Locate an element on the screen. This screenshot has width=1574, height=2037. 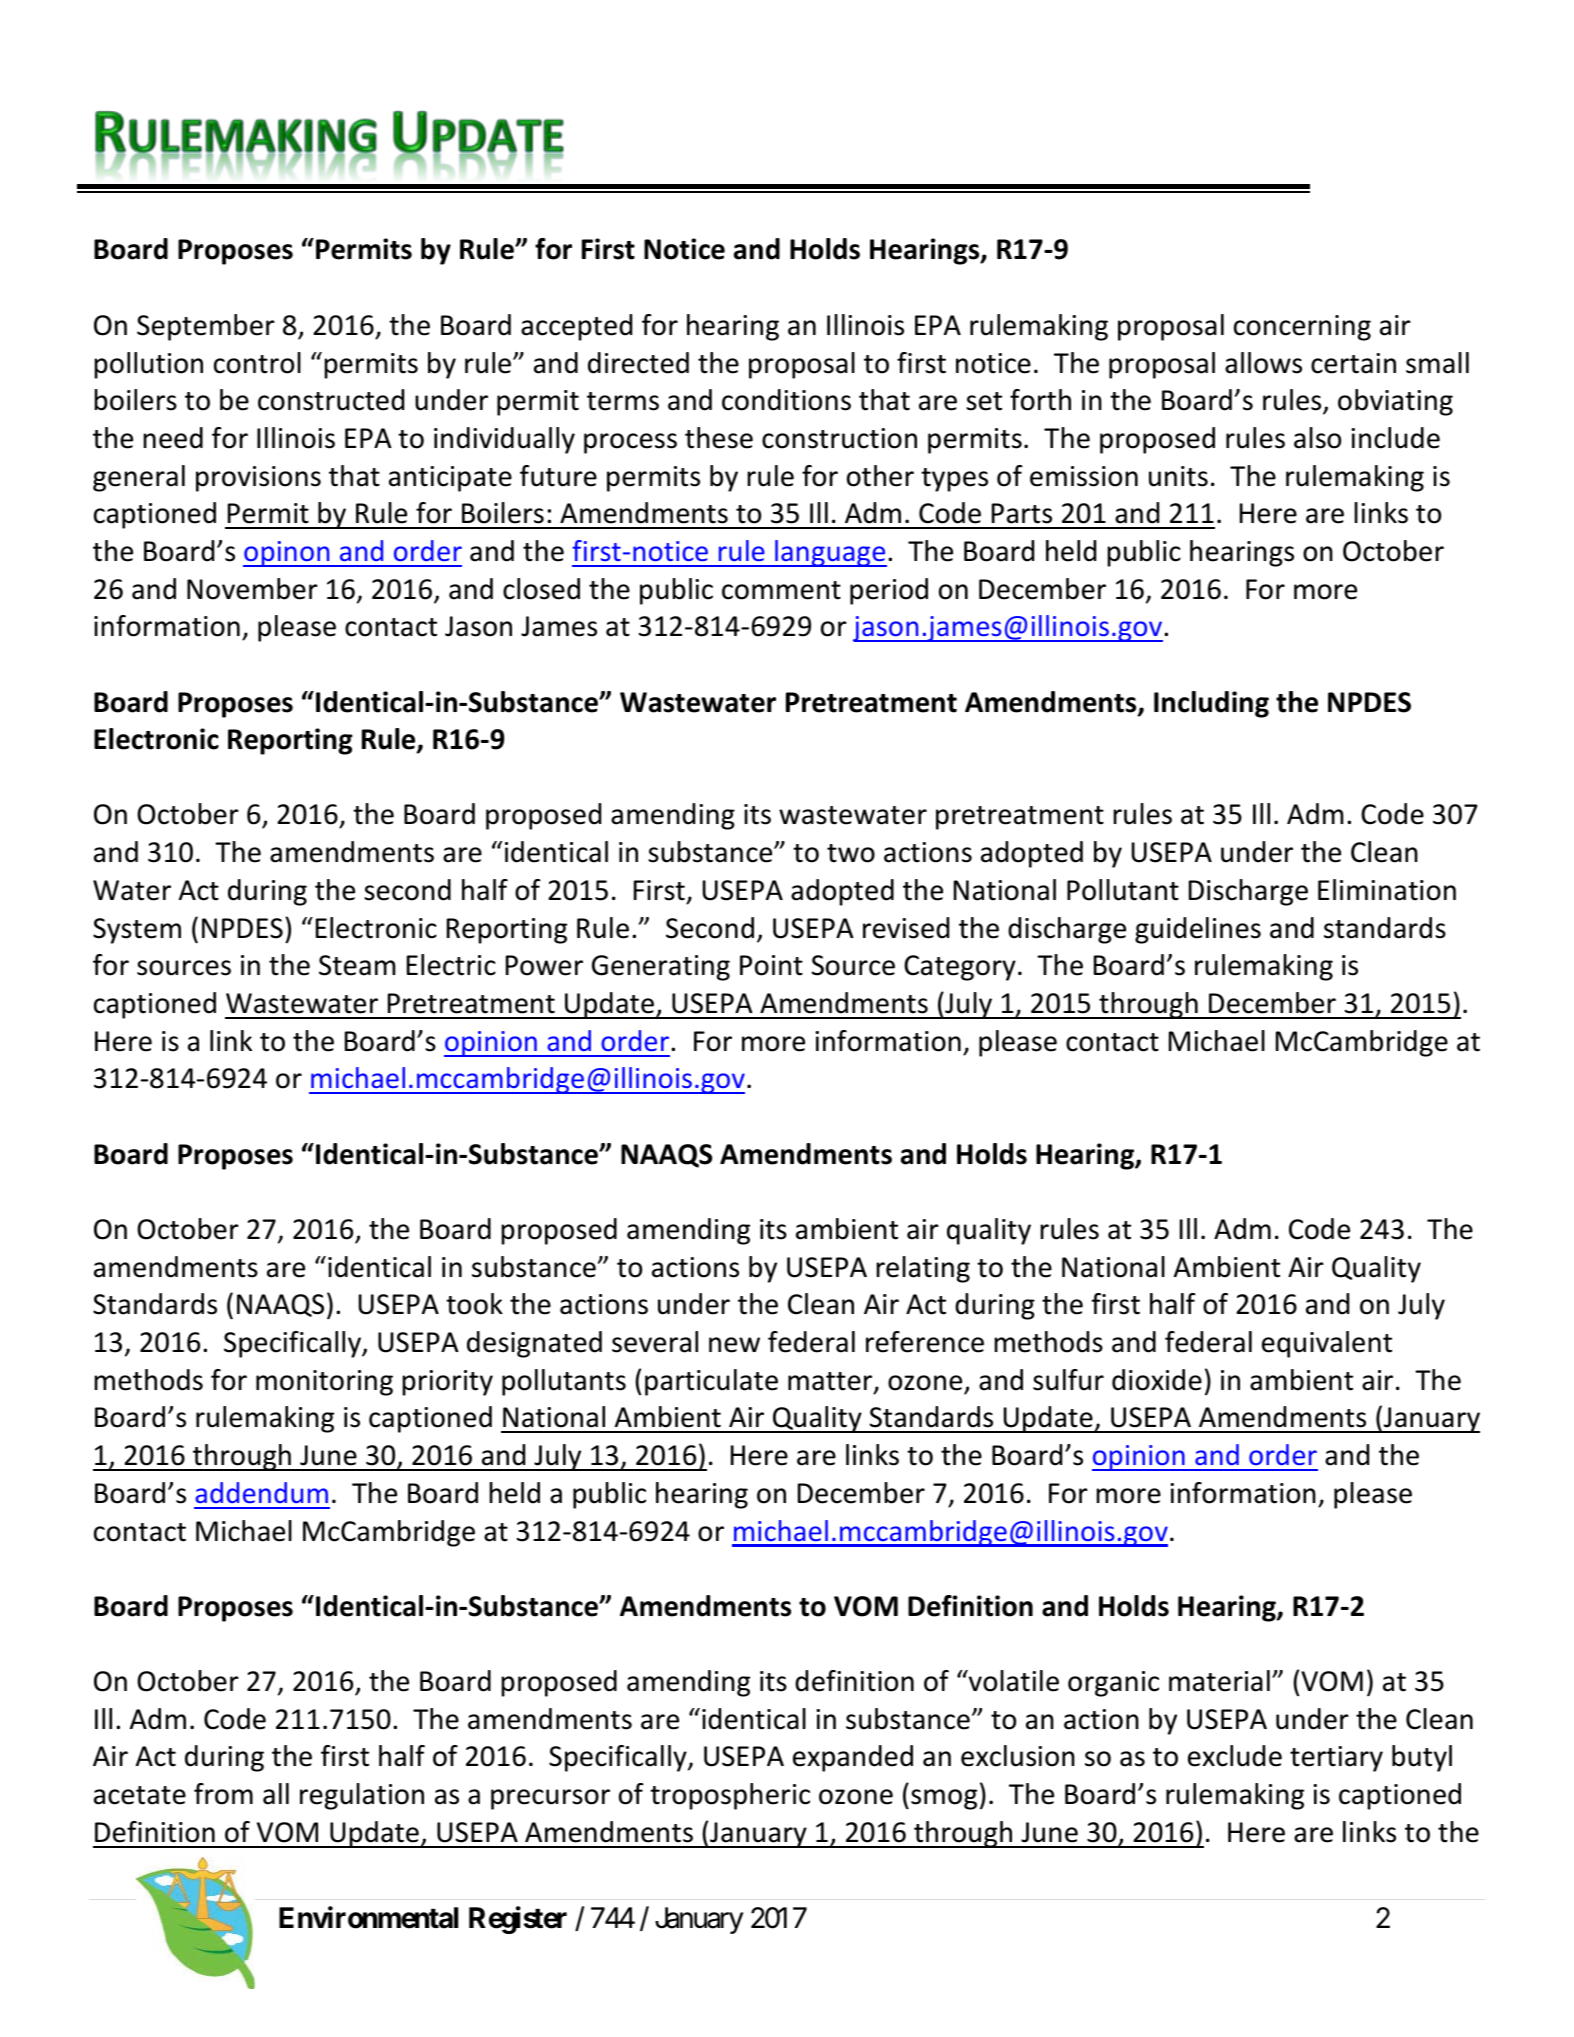
conditions is located at coordinates (786, 400).
